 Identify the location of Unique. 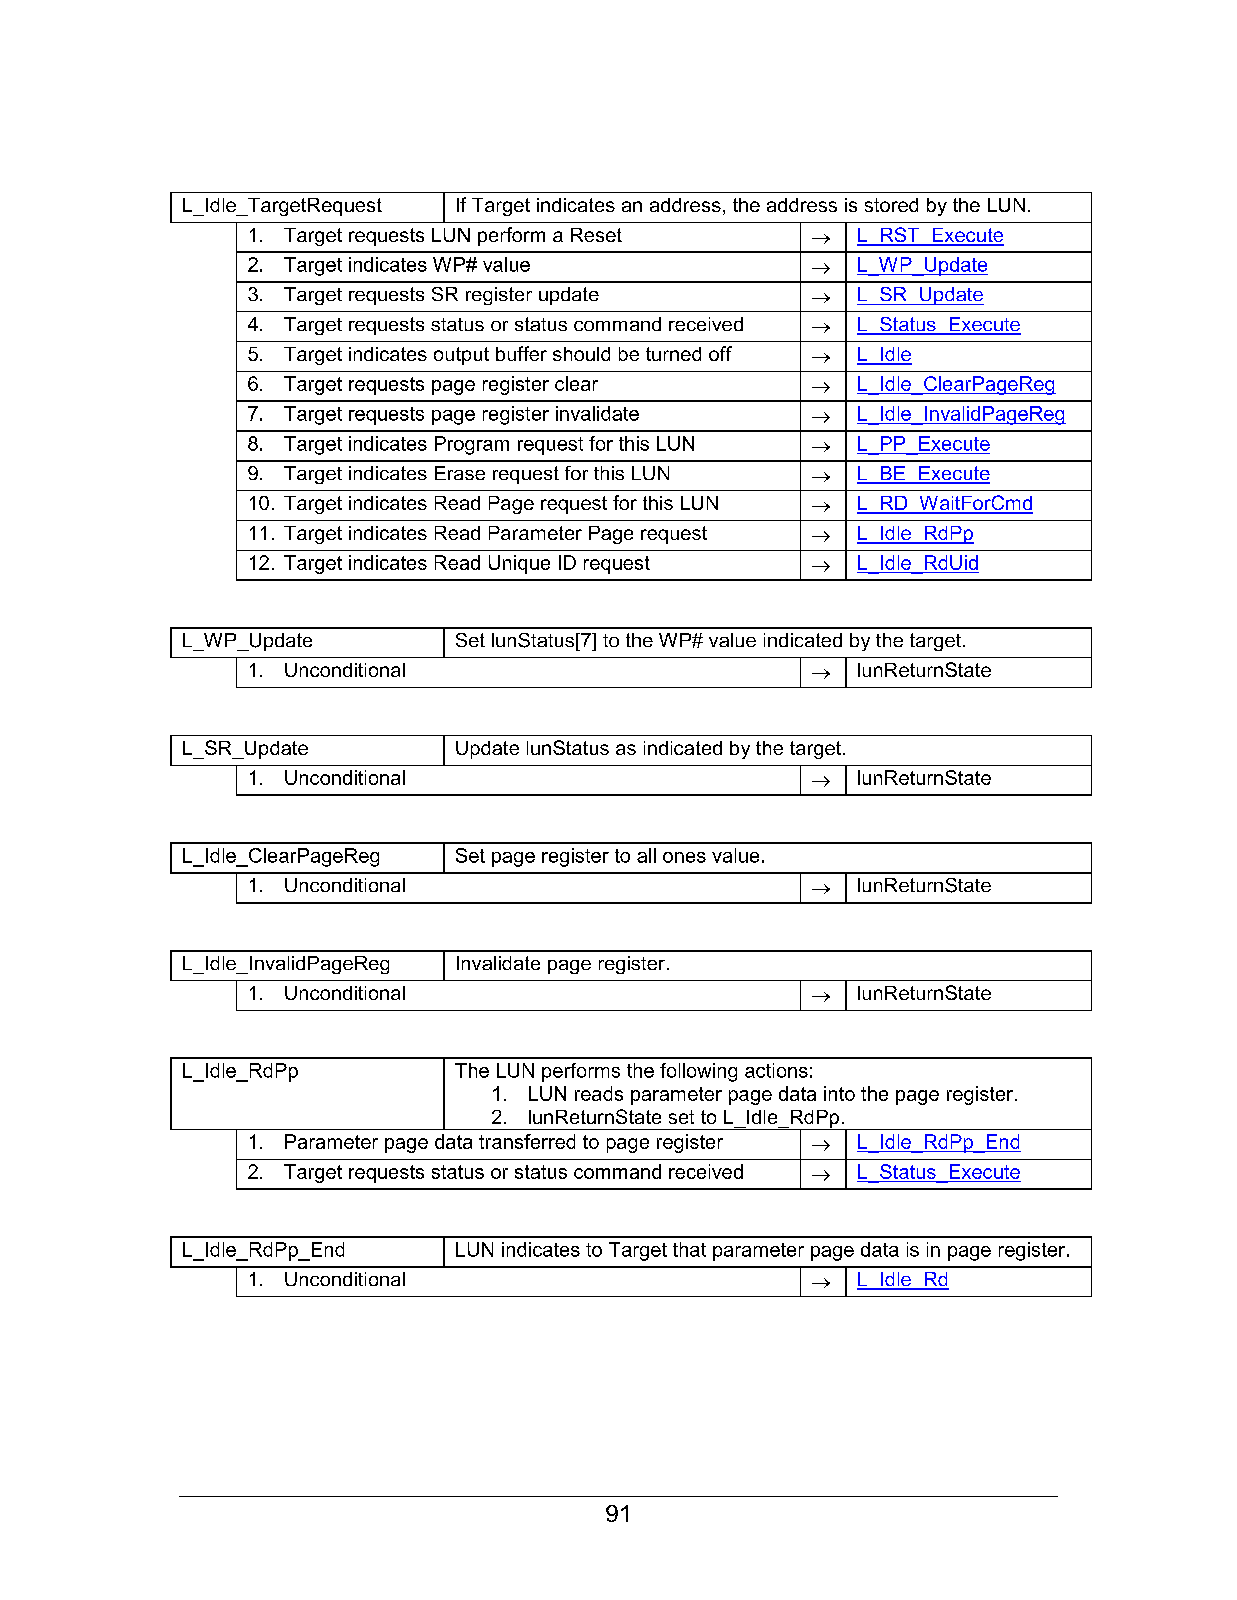
(519, 564).
